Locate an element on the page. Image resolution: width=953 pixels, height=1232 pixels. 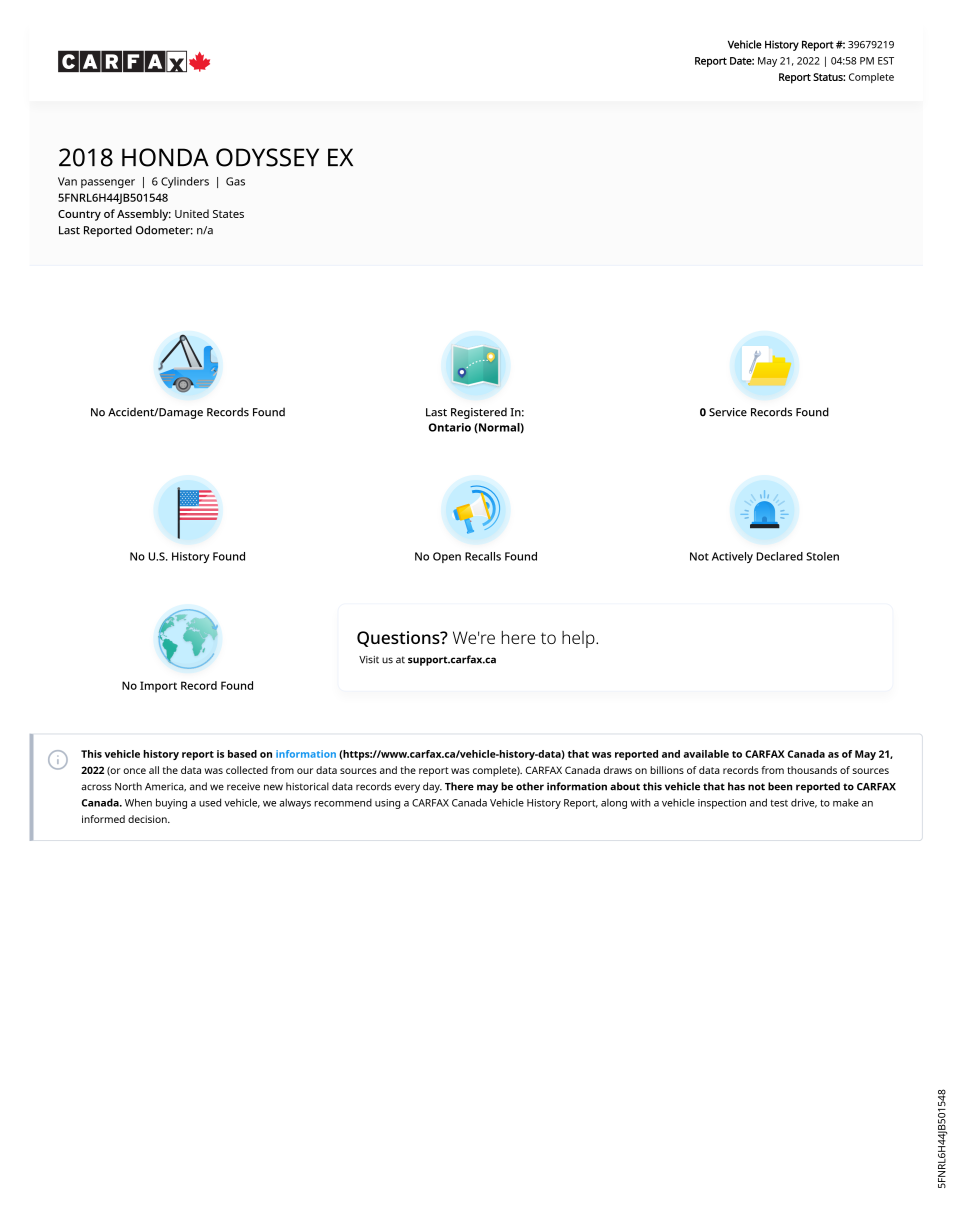
Declared is located at coordinates (779, 556).
